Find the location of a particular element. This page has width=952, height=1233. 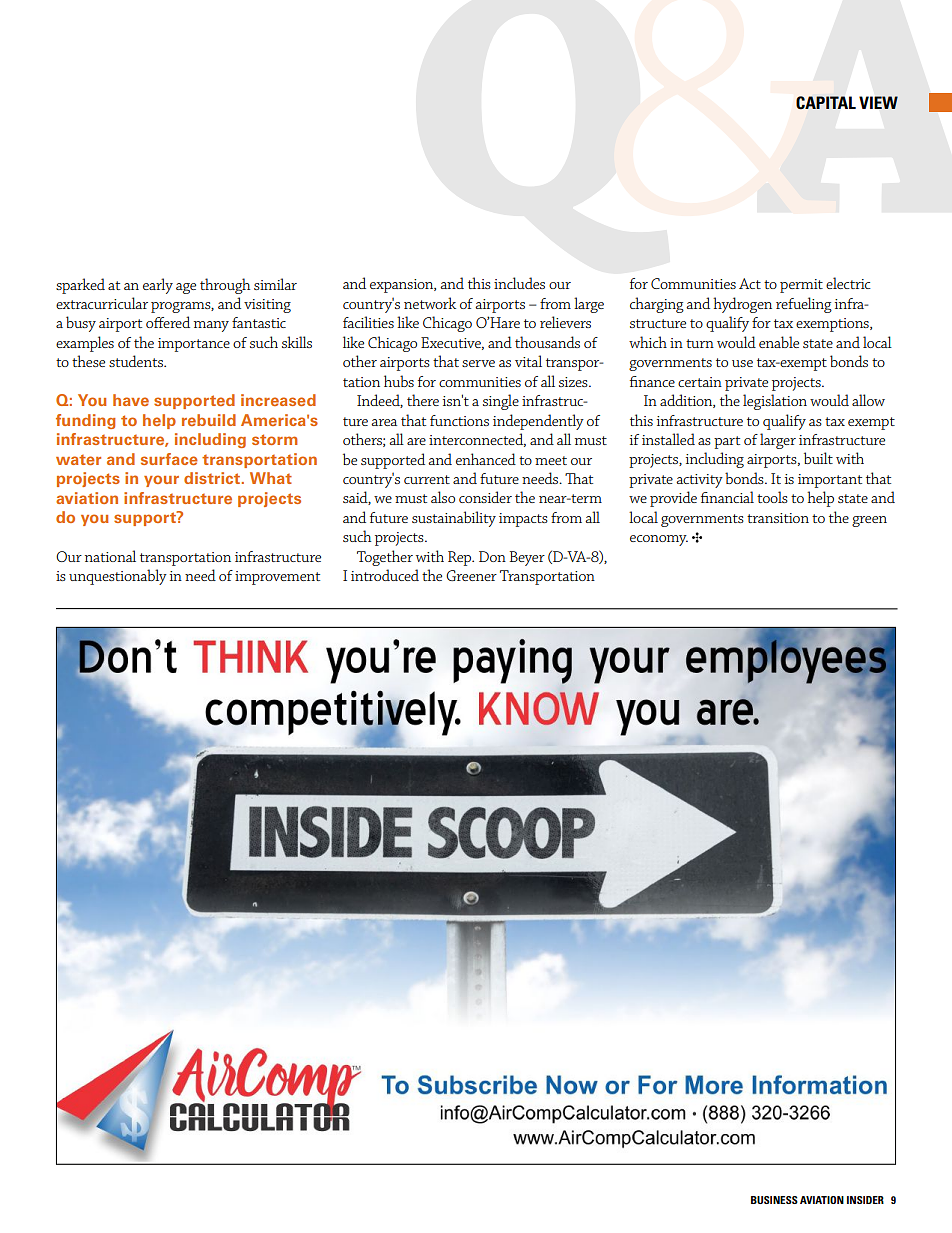

national is located at coordinates (110, 556).
